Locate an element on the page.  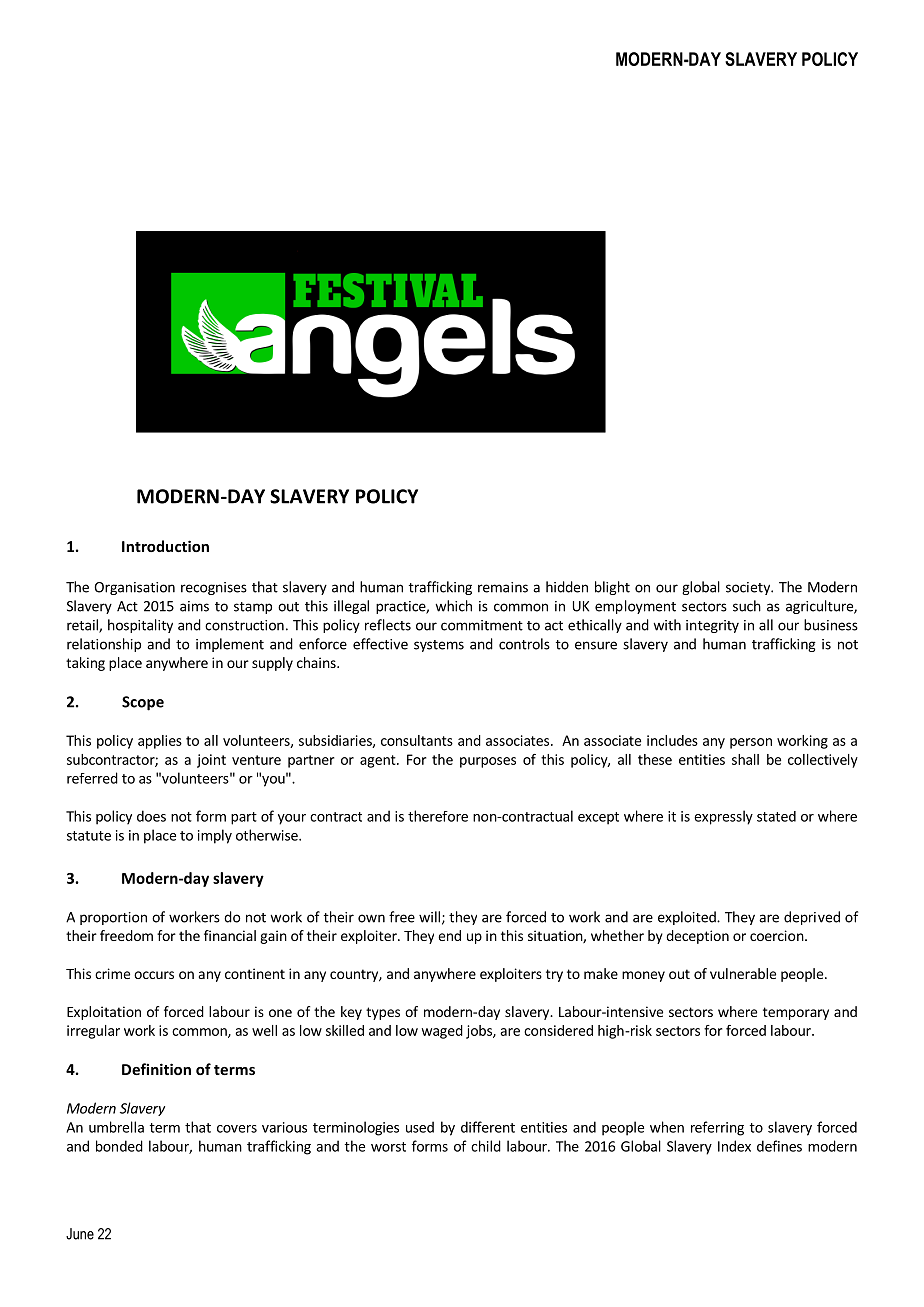
waged is located at coordinates (442, 1032).
